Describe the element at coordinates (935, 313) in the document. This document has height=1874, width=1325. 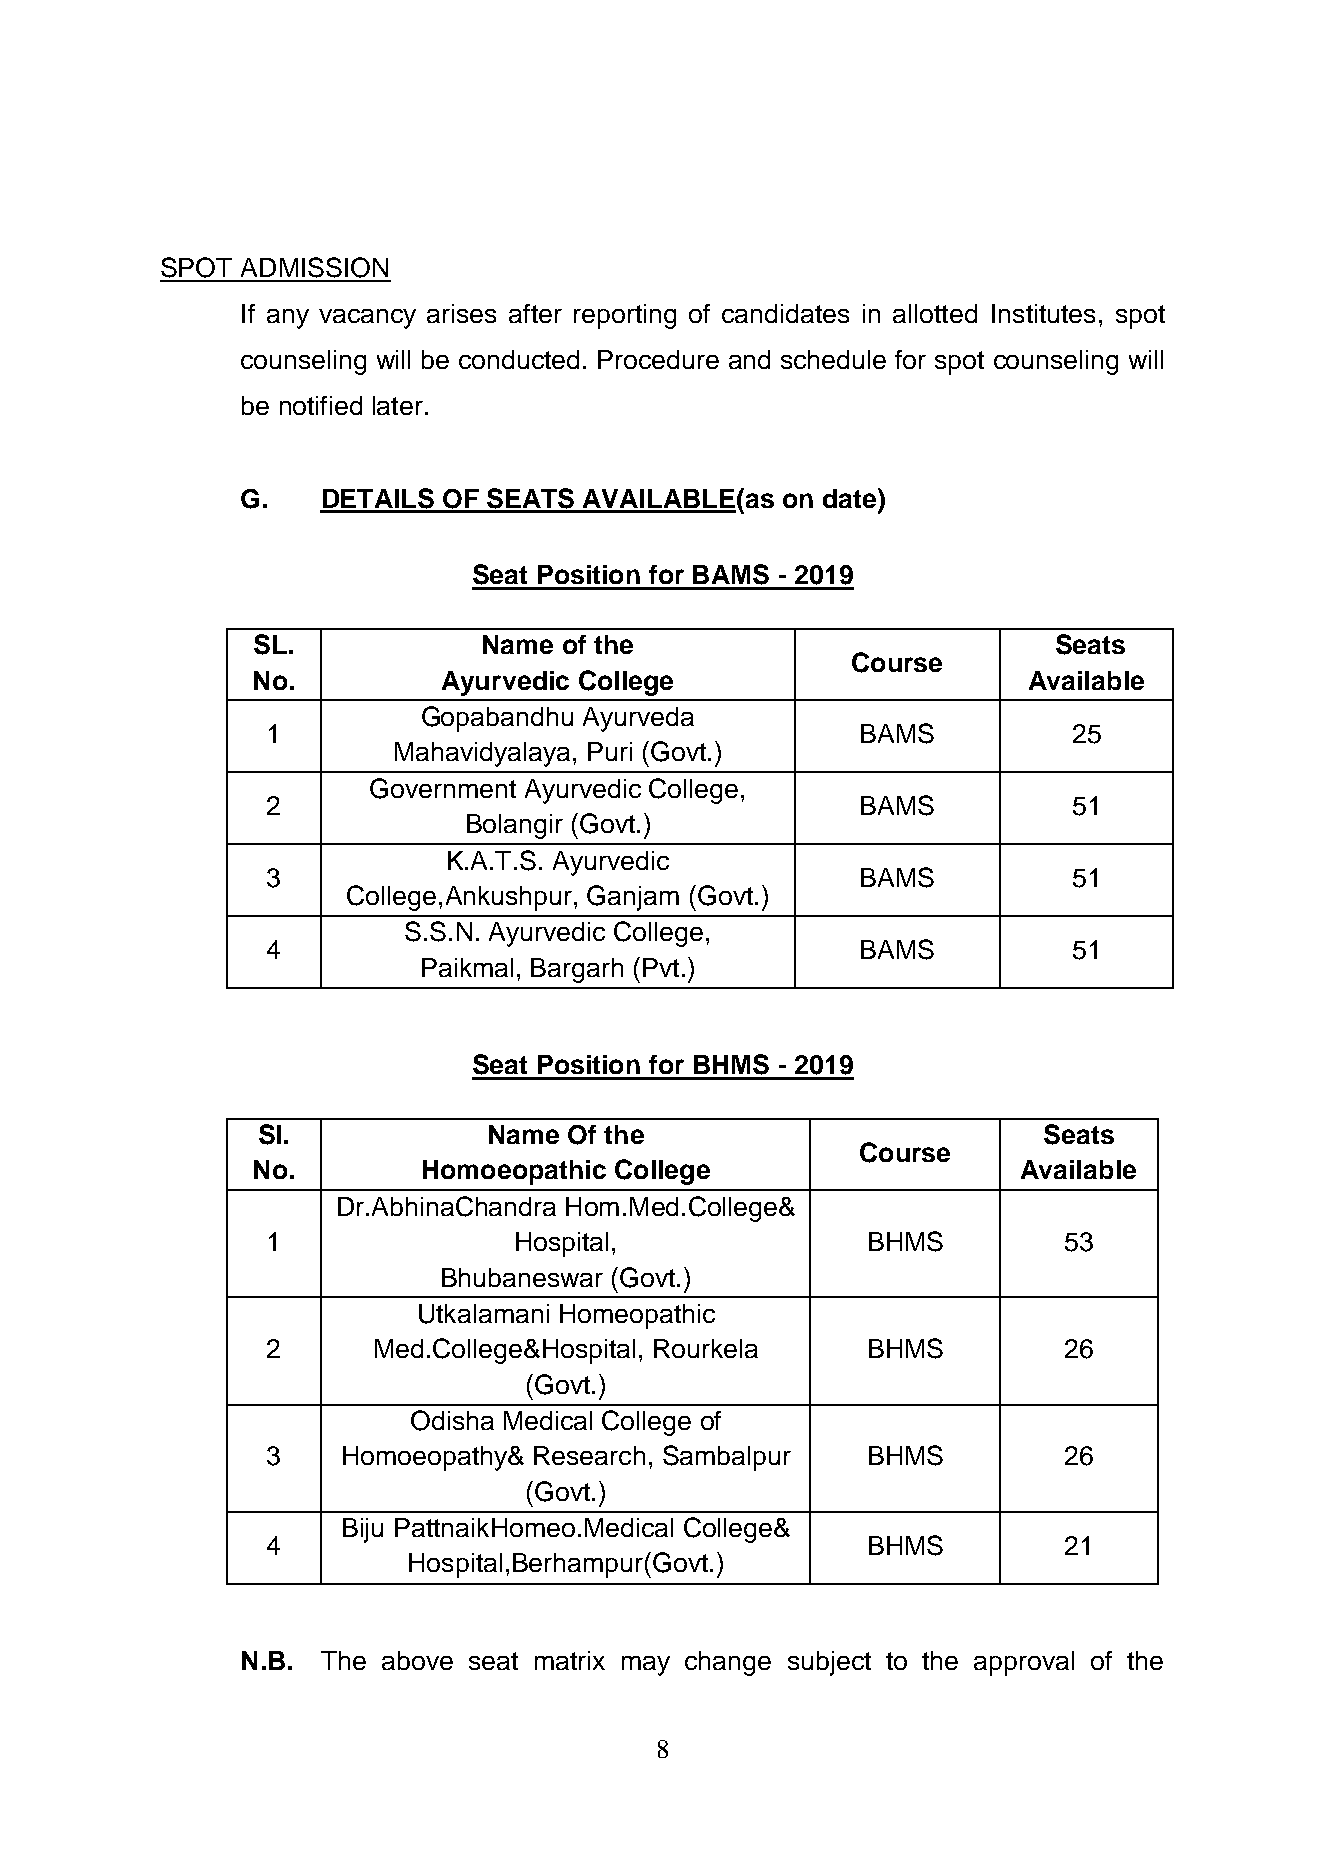
I see `allotted` at that location.
